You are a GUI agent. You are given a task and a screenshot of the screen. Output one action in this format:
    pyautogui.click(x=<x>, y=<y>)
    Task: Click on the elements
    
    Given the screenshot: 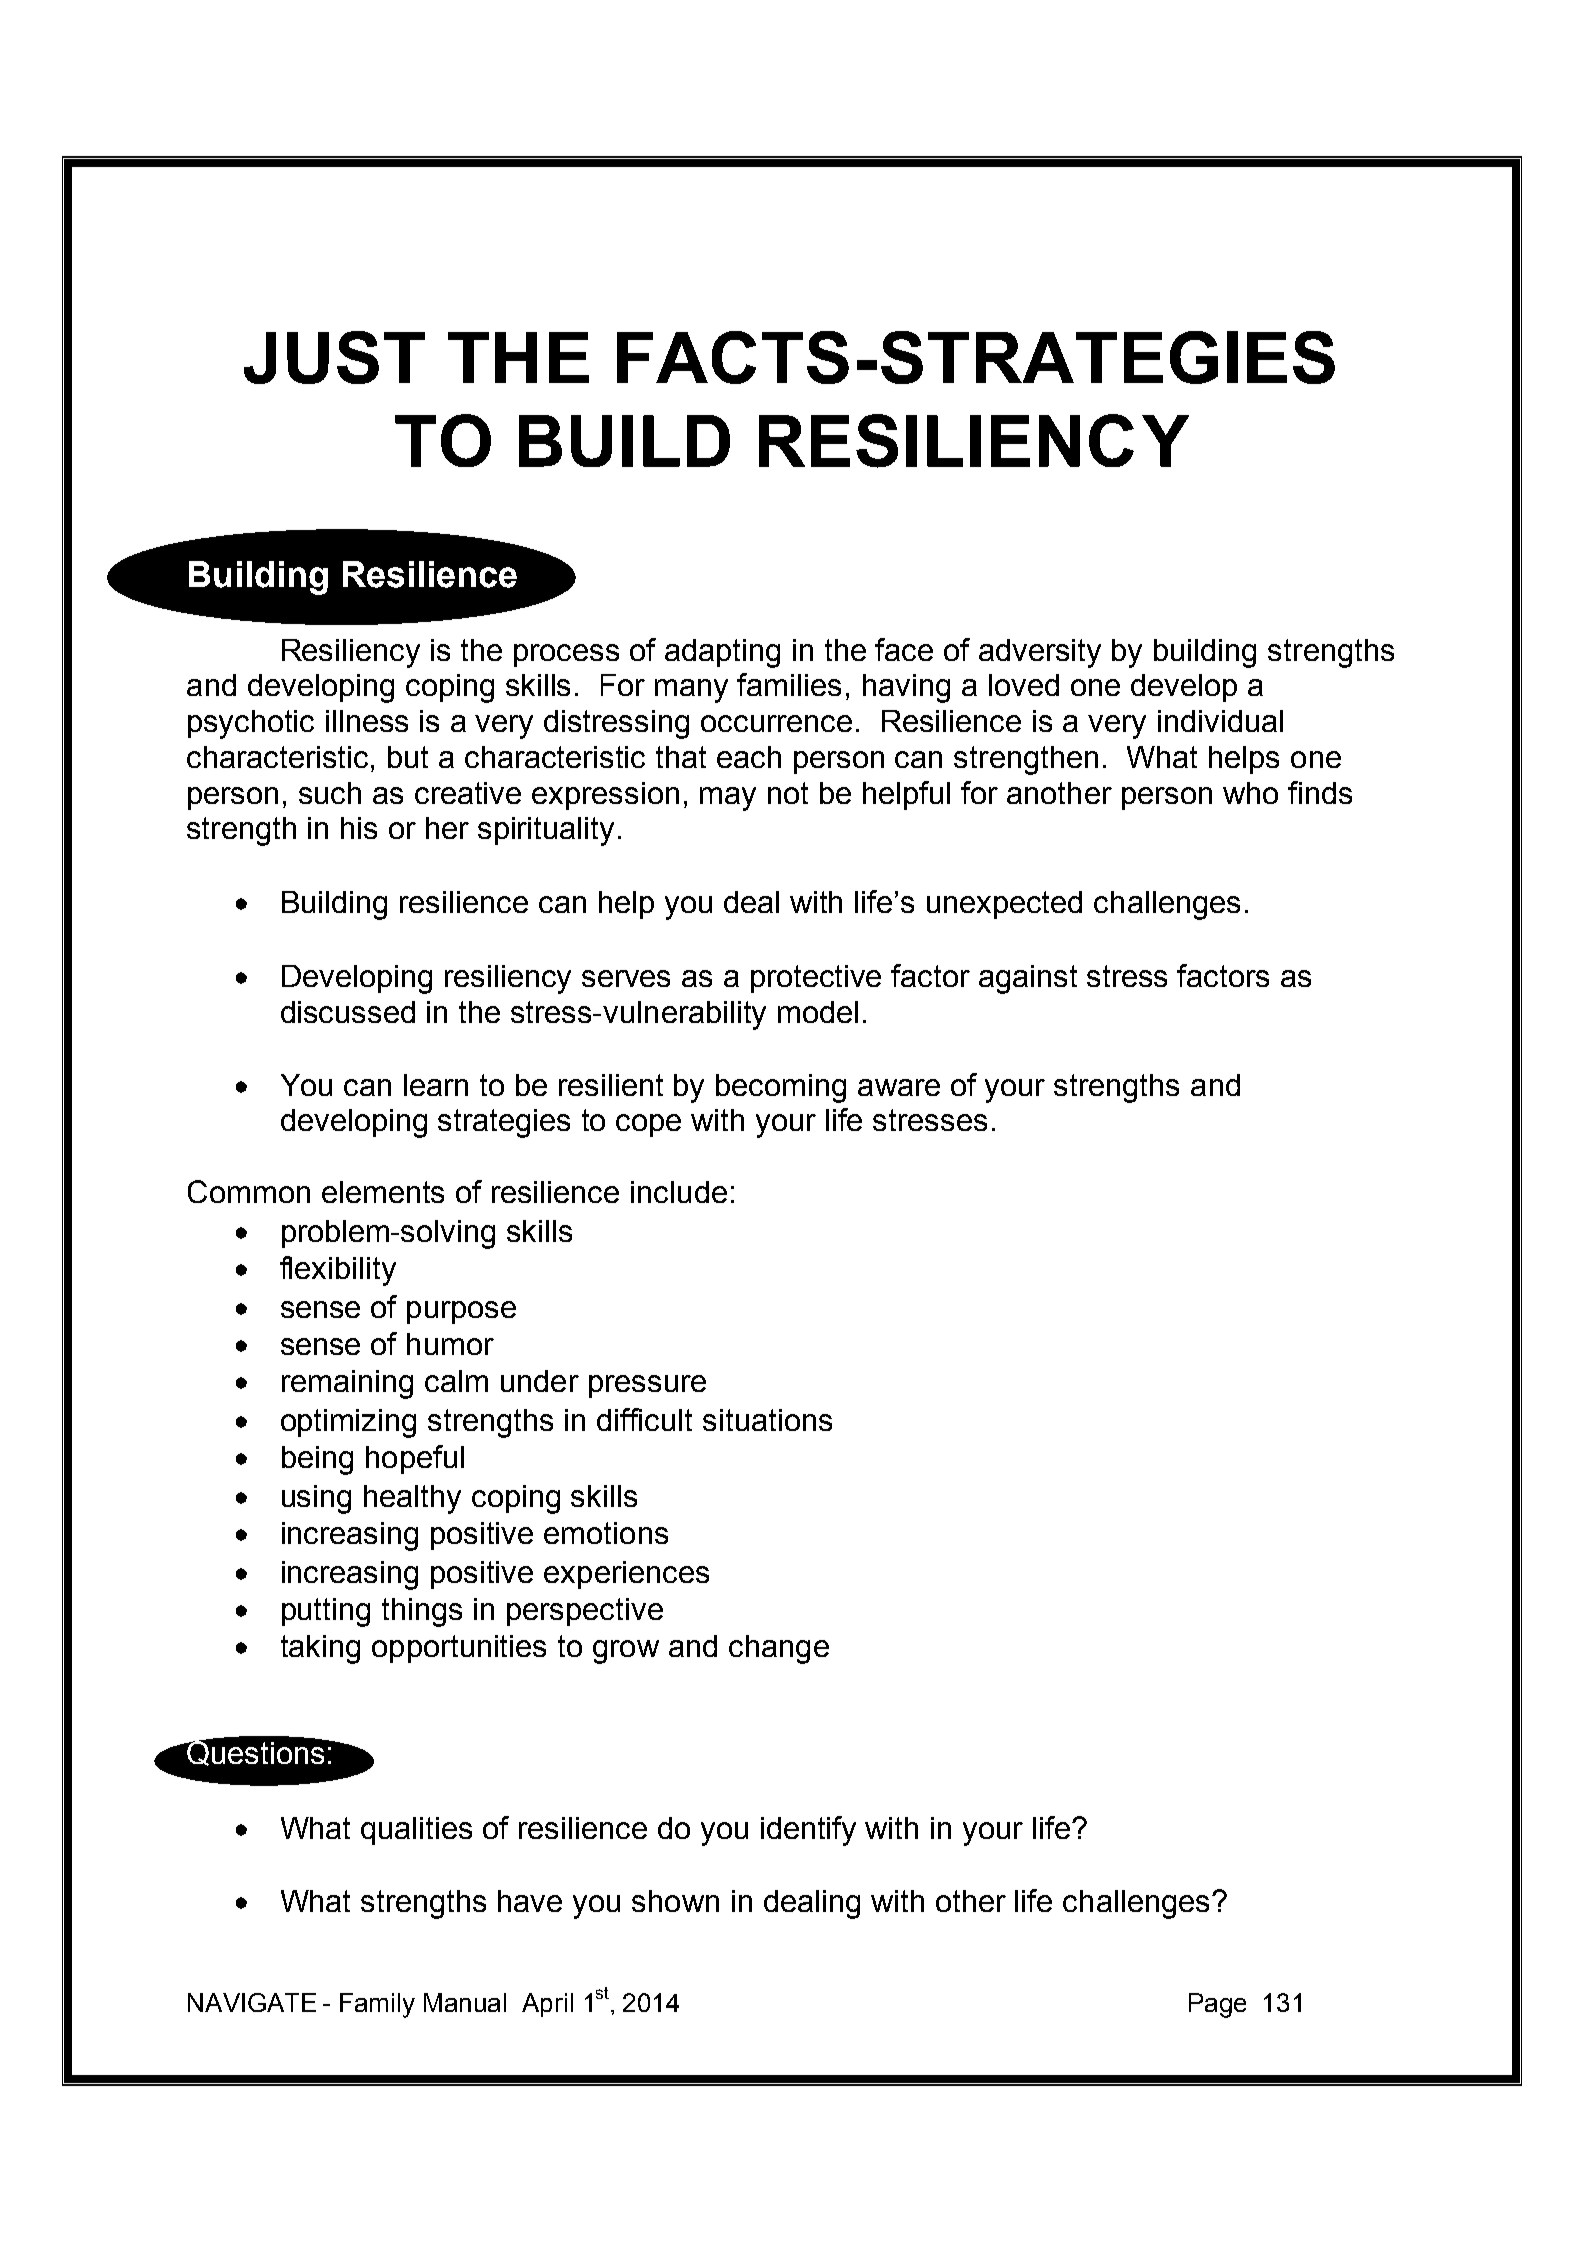 What is the action you would take?
    pyautogui.click(x=383, y=1192)
